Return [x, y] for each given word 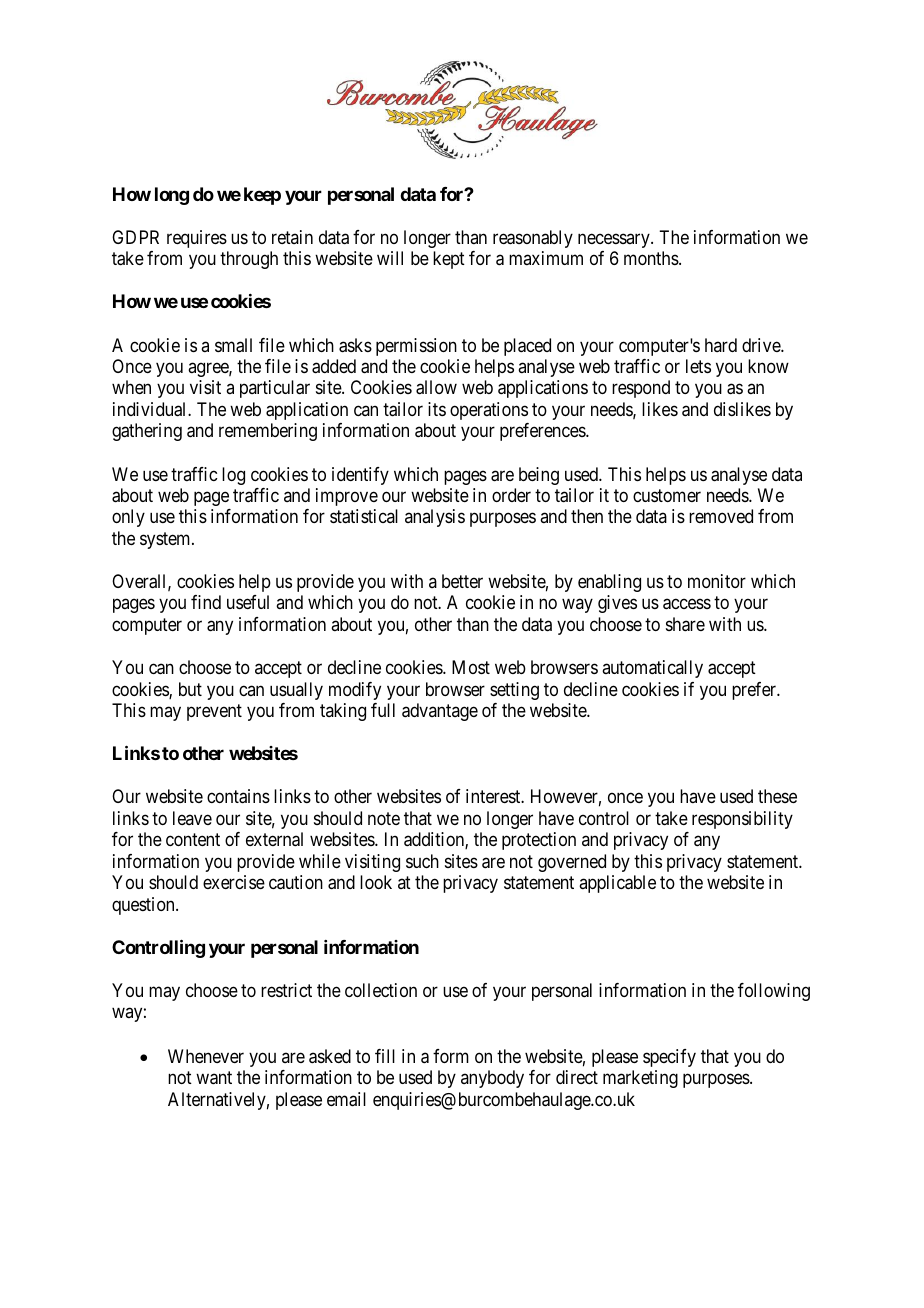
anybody [492, 1079]
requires [197, 239]
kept [449, 260]
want [214, 1078]
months [652, 258]
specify [669, 1058]
